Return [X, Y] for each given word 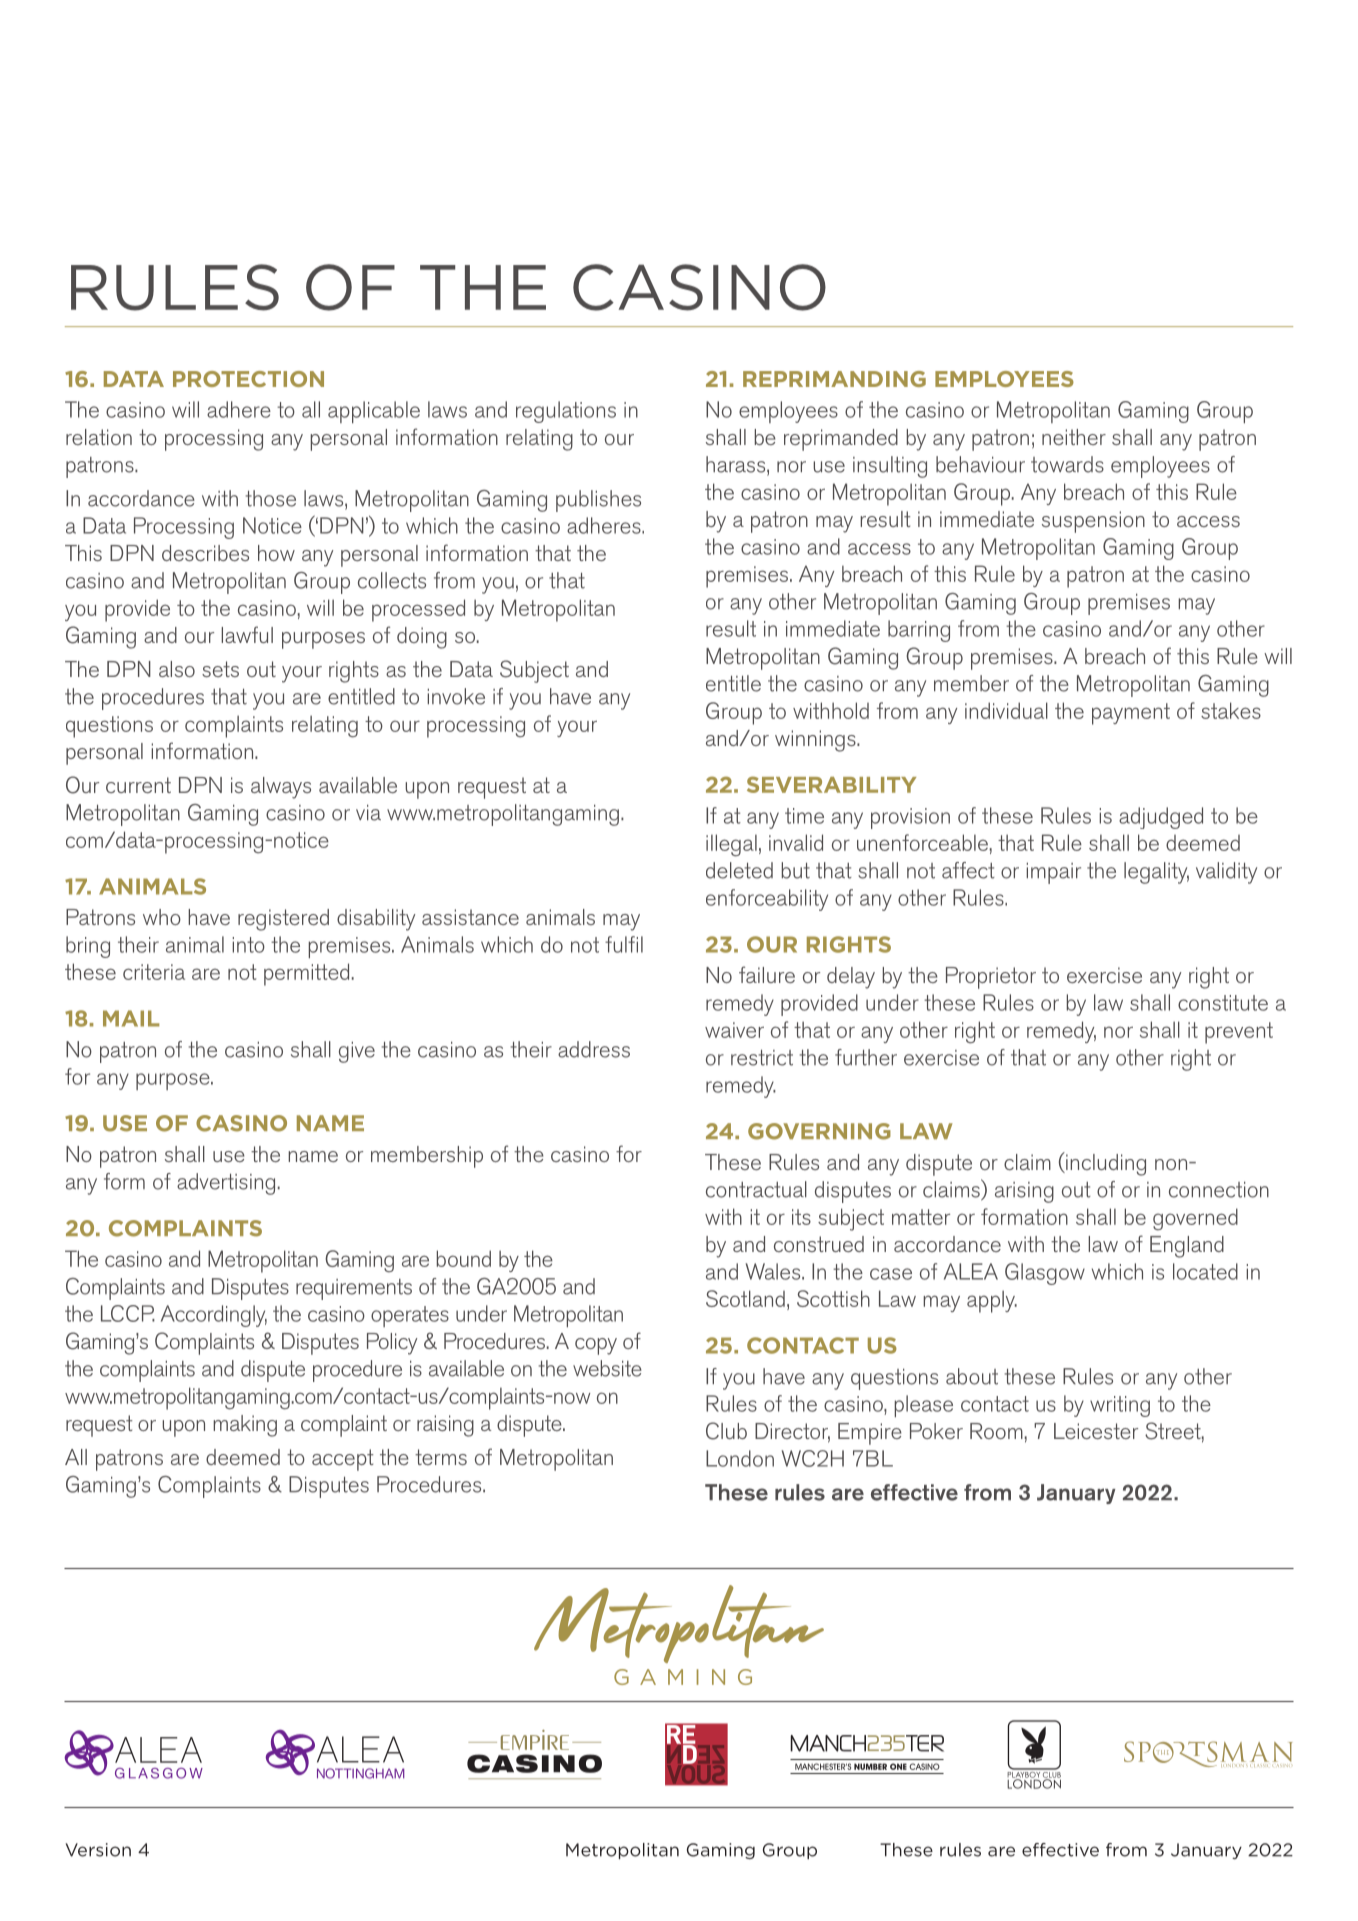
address [594, 1049]
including [1105, 1164]
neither [1074, 437]
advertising [226, 1184]
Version [98, 1850]
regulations [566, 412]
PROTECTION [248, 379]
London [740, 1458]
